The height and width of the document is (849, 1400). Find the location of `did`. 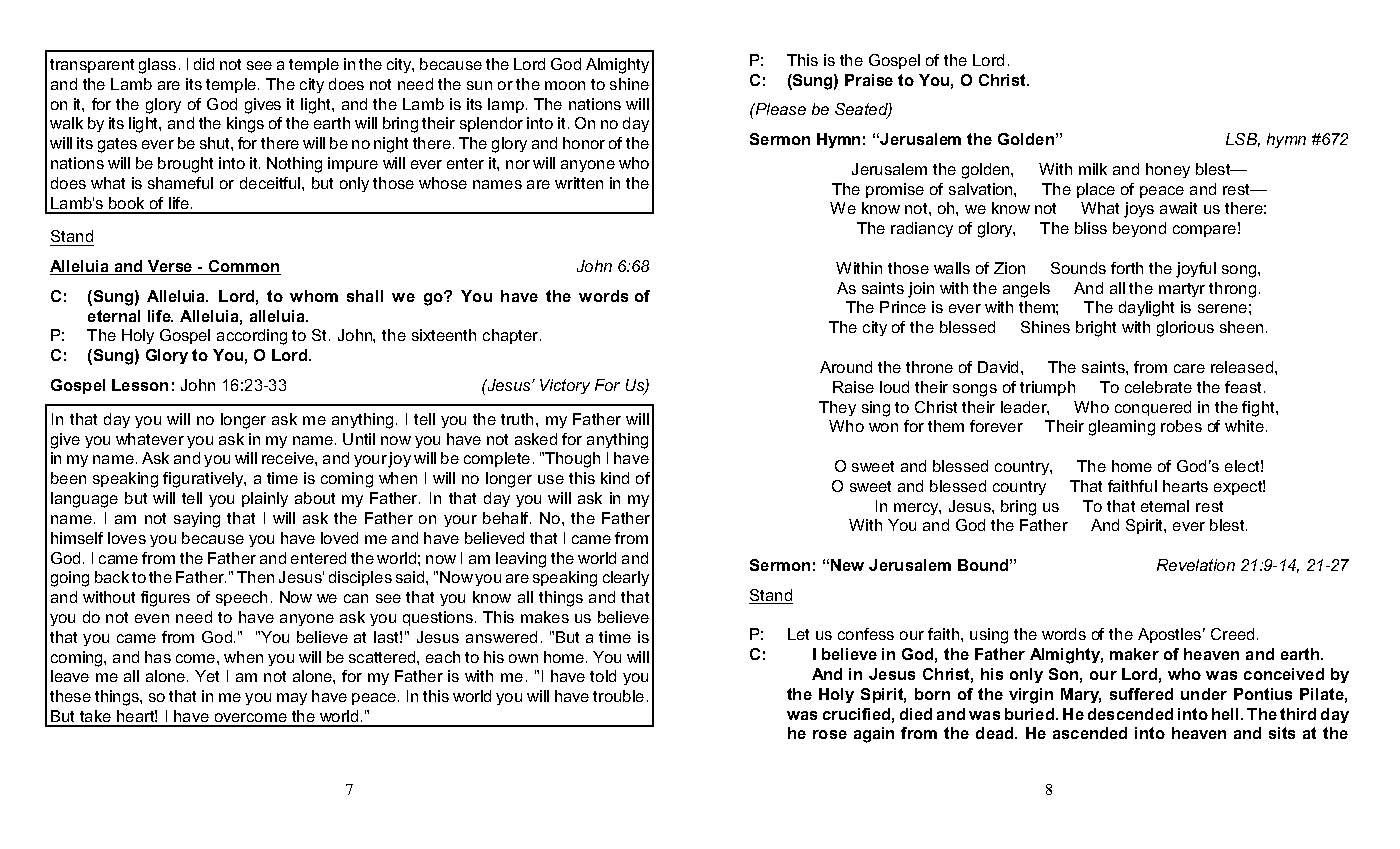

did is located at coordinates (204, 64).
